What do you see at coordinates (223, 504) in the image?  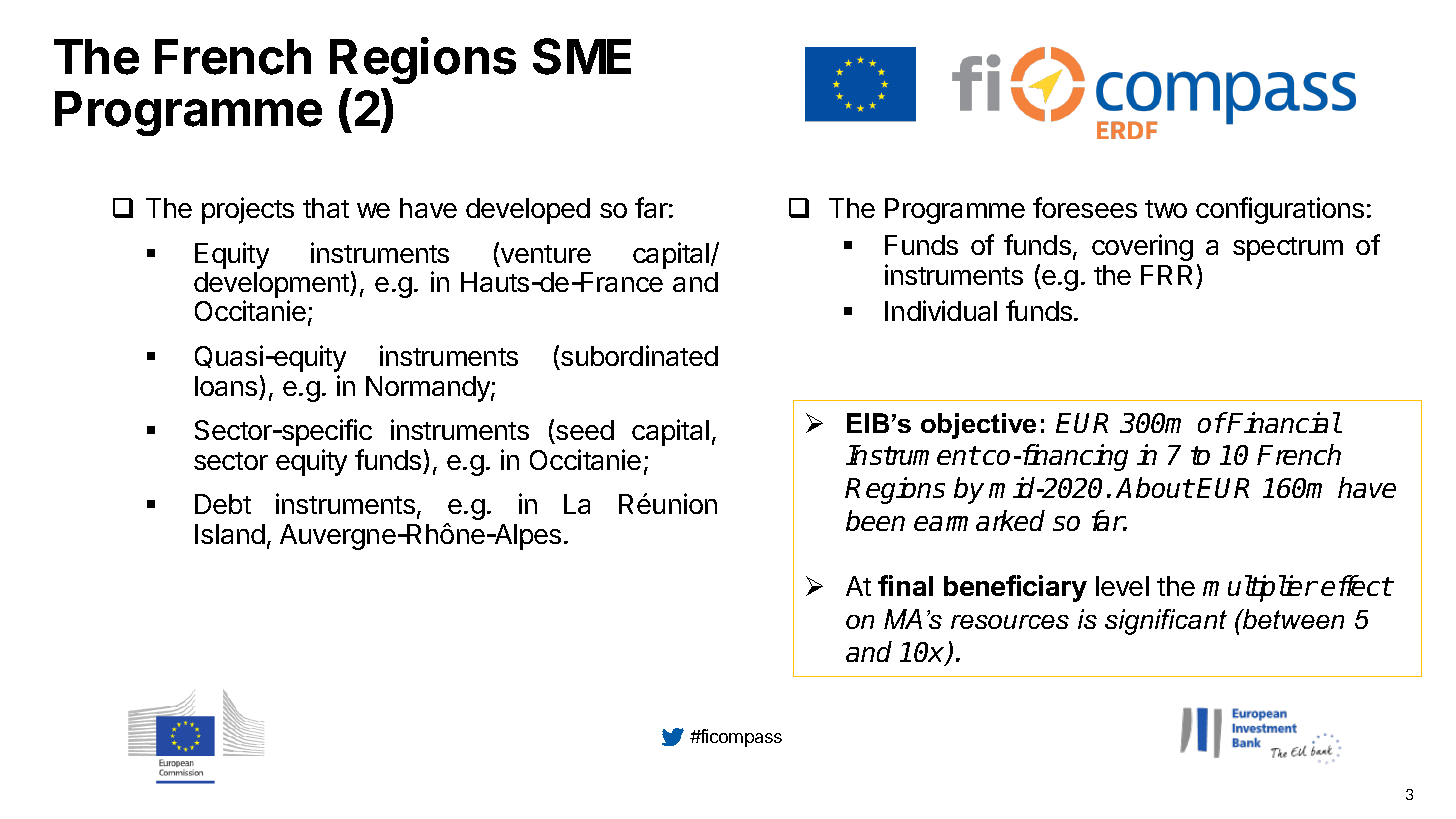 I see `Debt` at bounding box center [223, 504].
